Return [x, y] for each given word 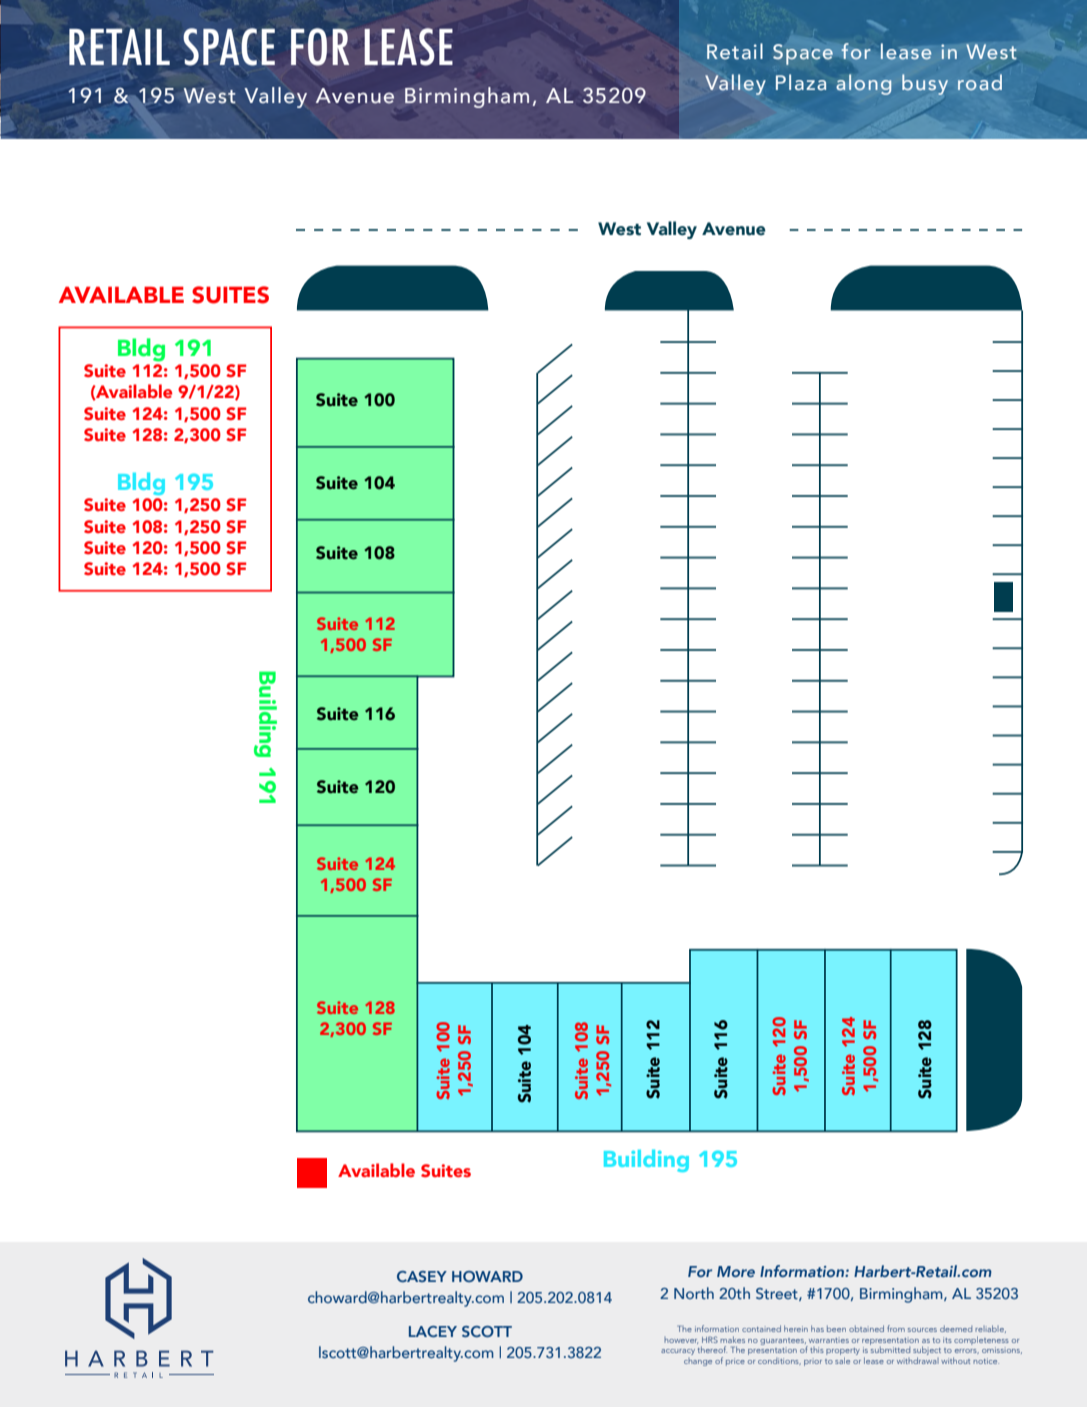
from [896, 1328]
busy [925, 84]
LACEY [433, 1331]
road [980, 82]
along [864, 84]
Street [778, 1294]
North [694, 1293]
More [736, 1271]
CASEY [422, 1276]
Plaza [801, 82]
